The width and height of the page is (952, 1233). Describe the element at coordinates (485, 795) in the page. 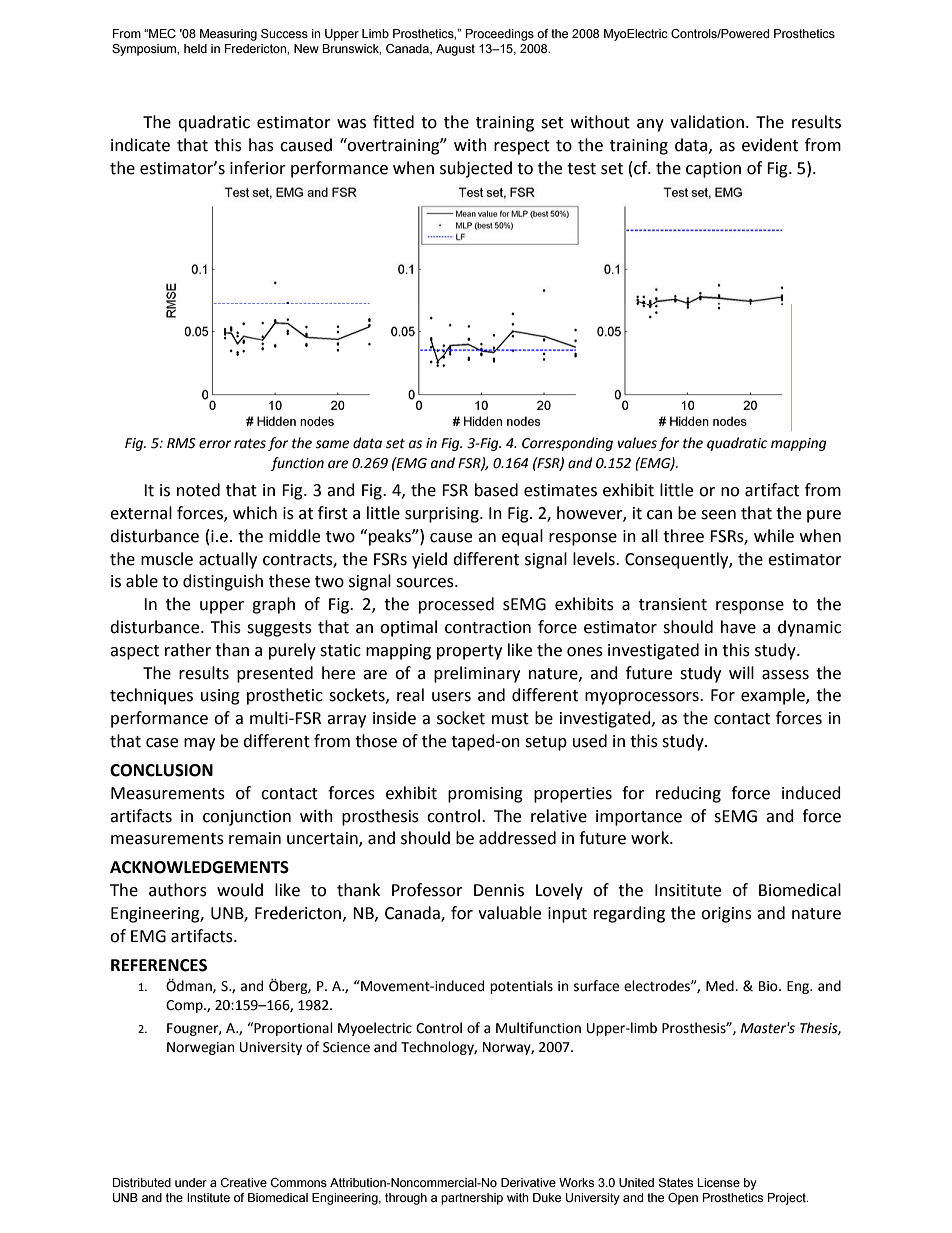

I see `promising` at that location.
